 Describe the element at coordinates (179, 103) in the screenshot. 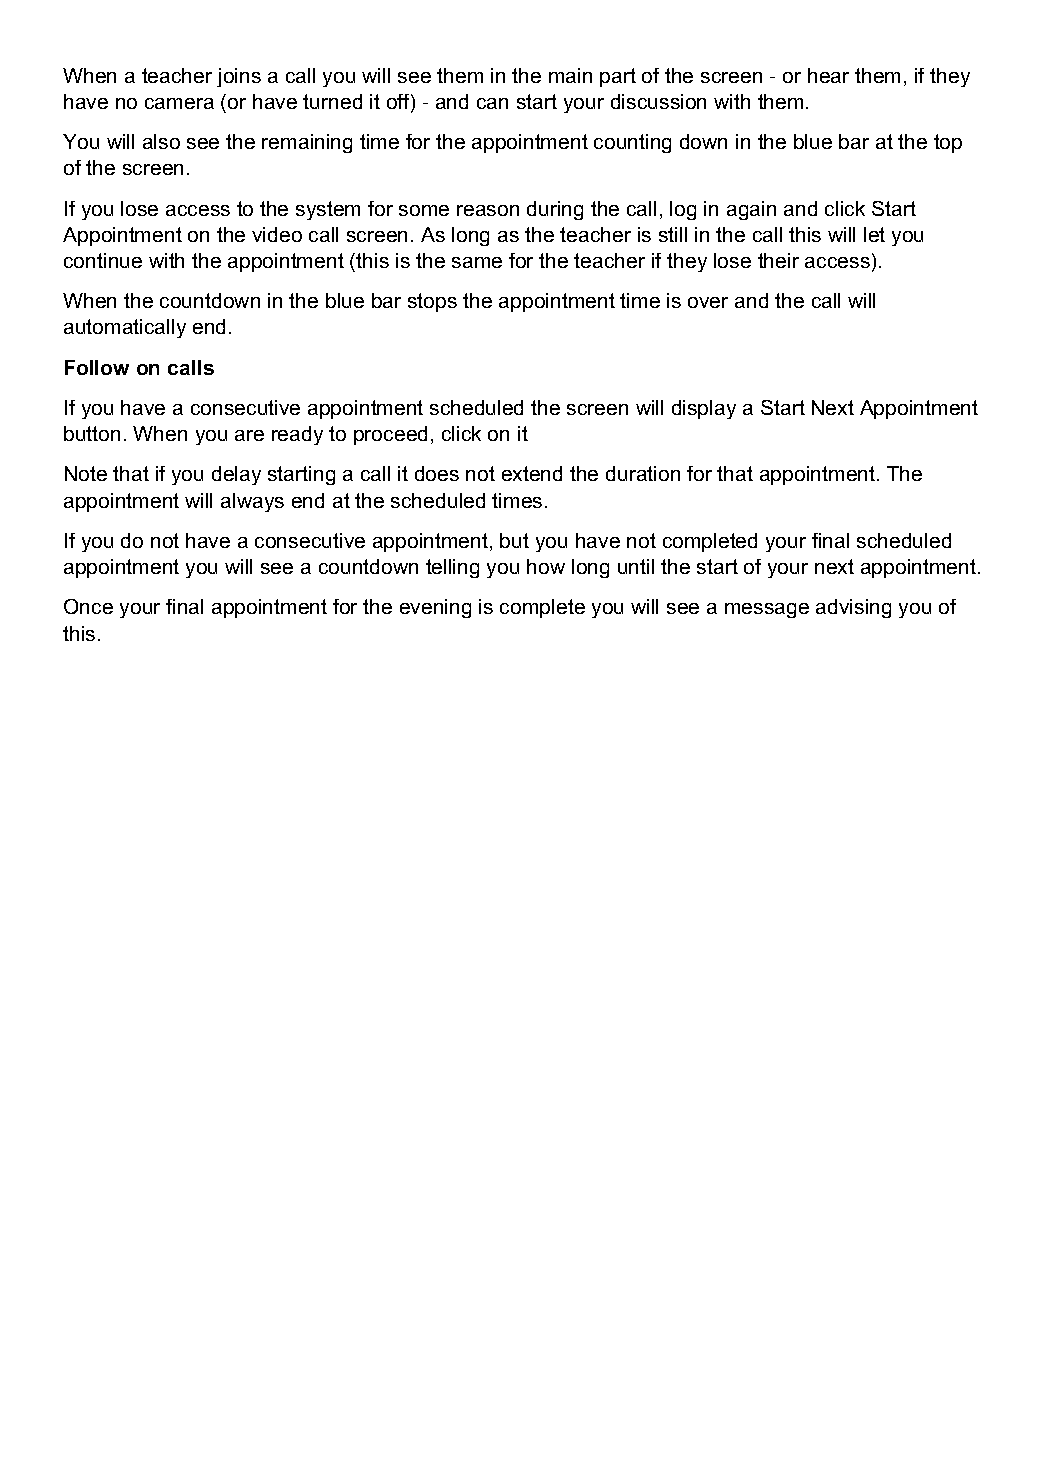

I see `camera` at that location.
